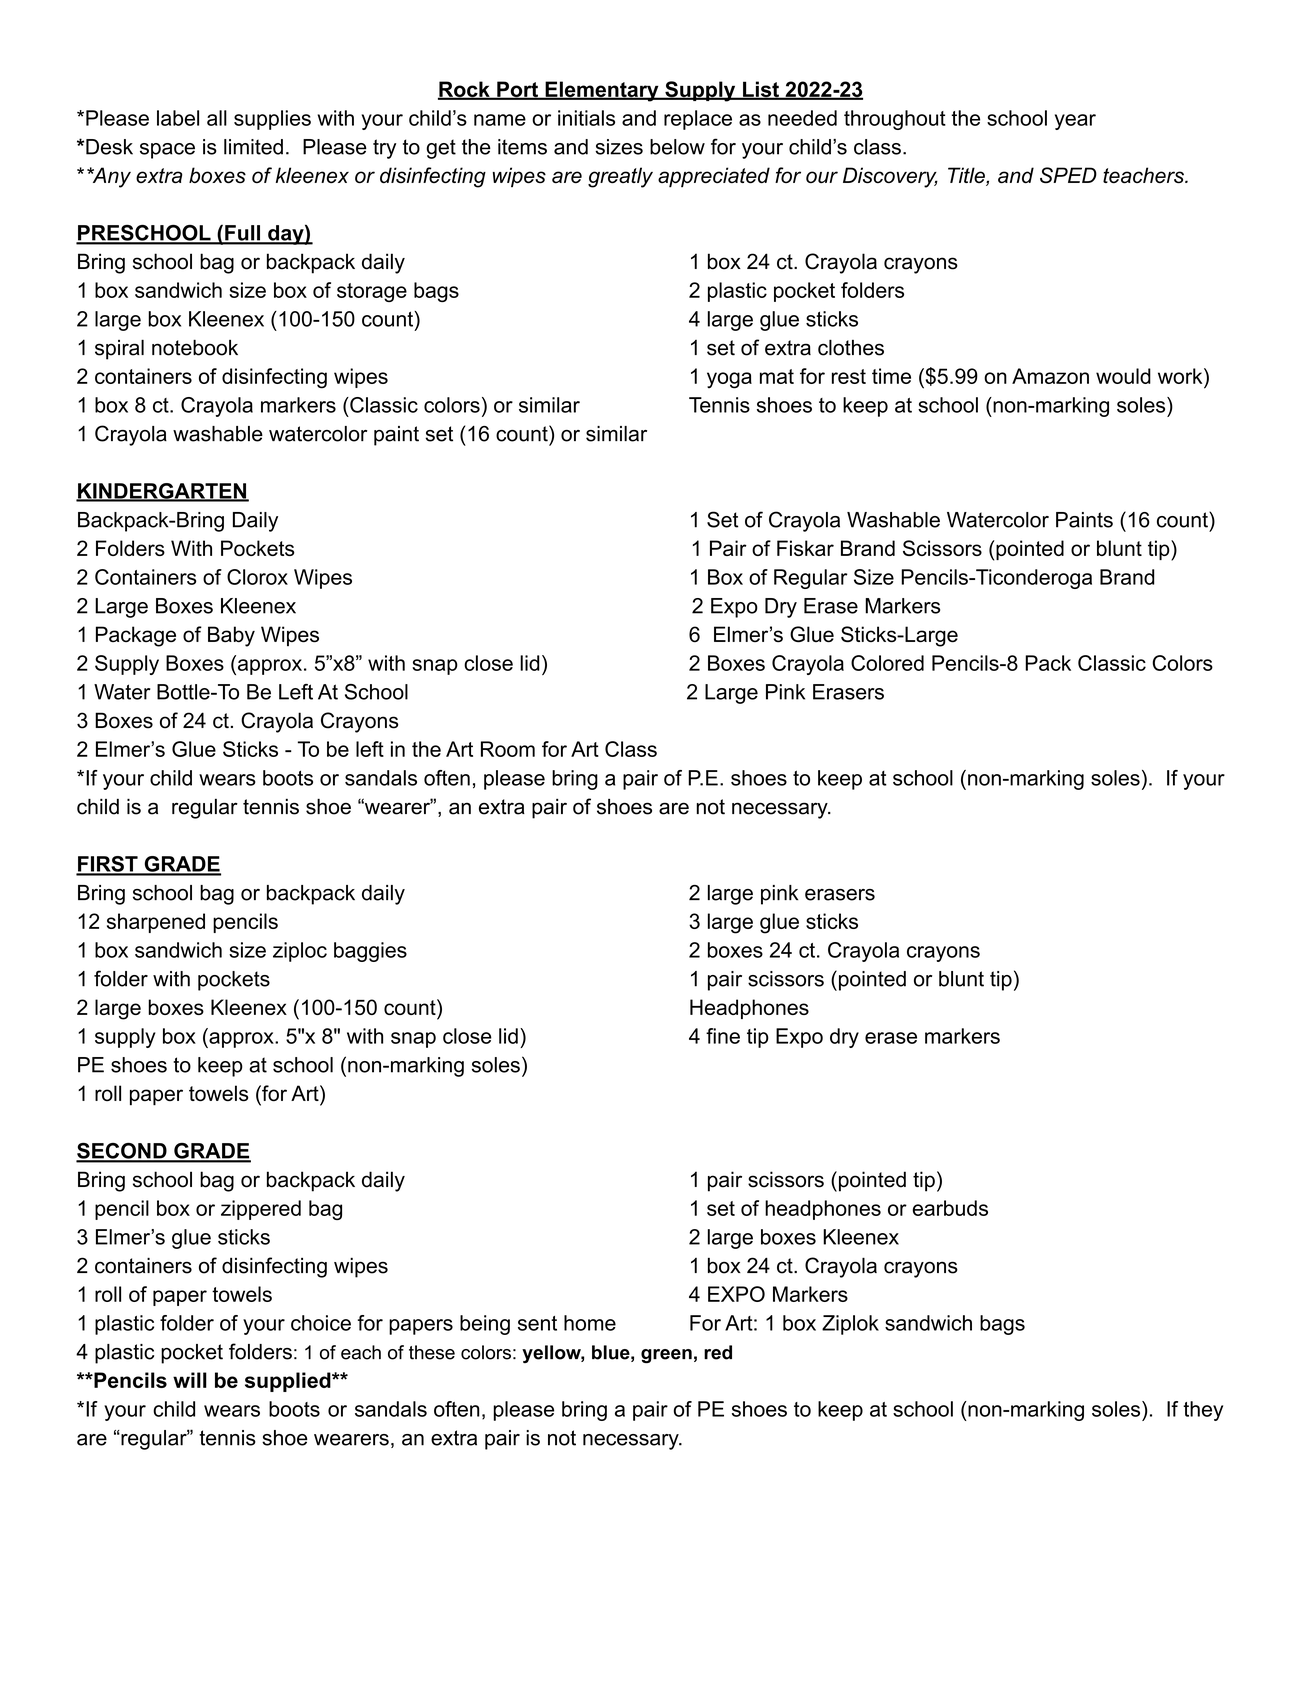  Describe the element at coordinates (677, 147) in the image. I see `below` at that location.
